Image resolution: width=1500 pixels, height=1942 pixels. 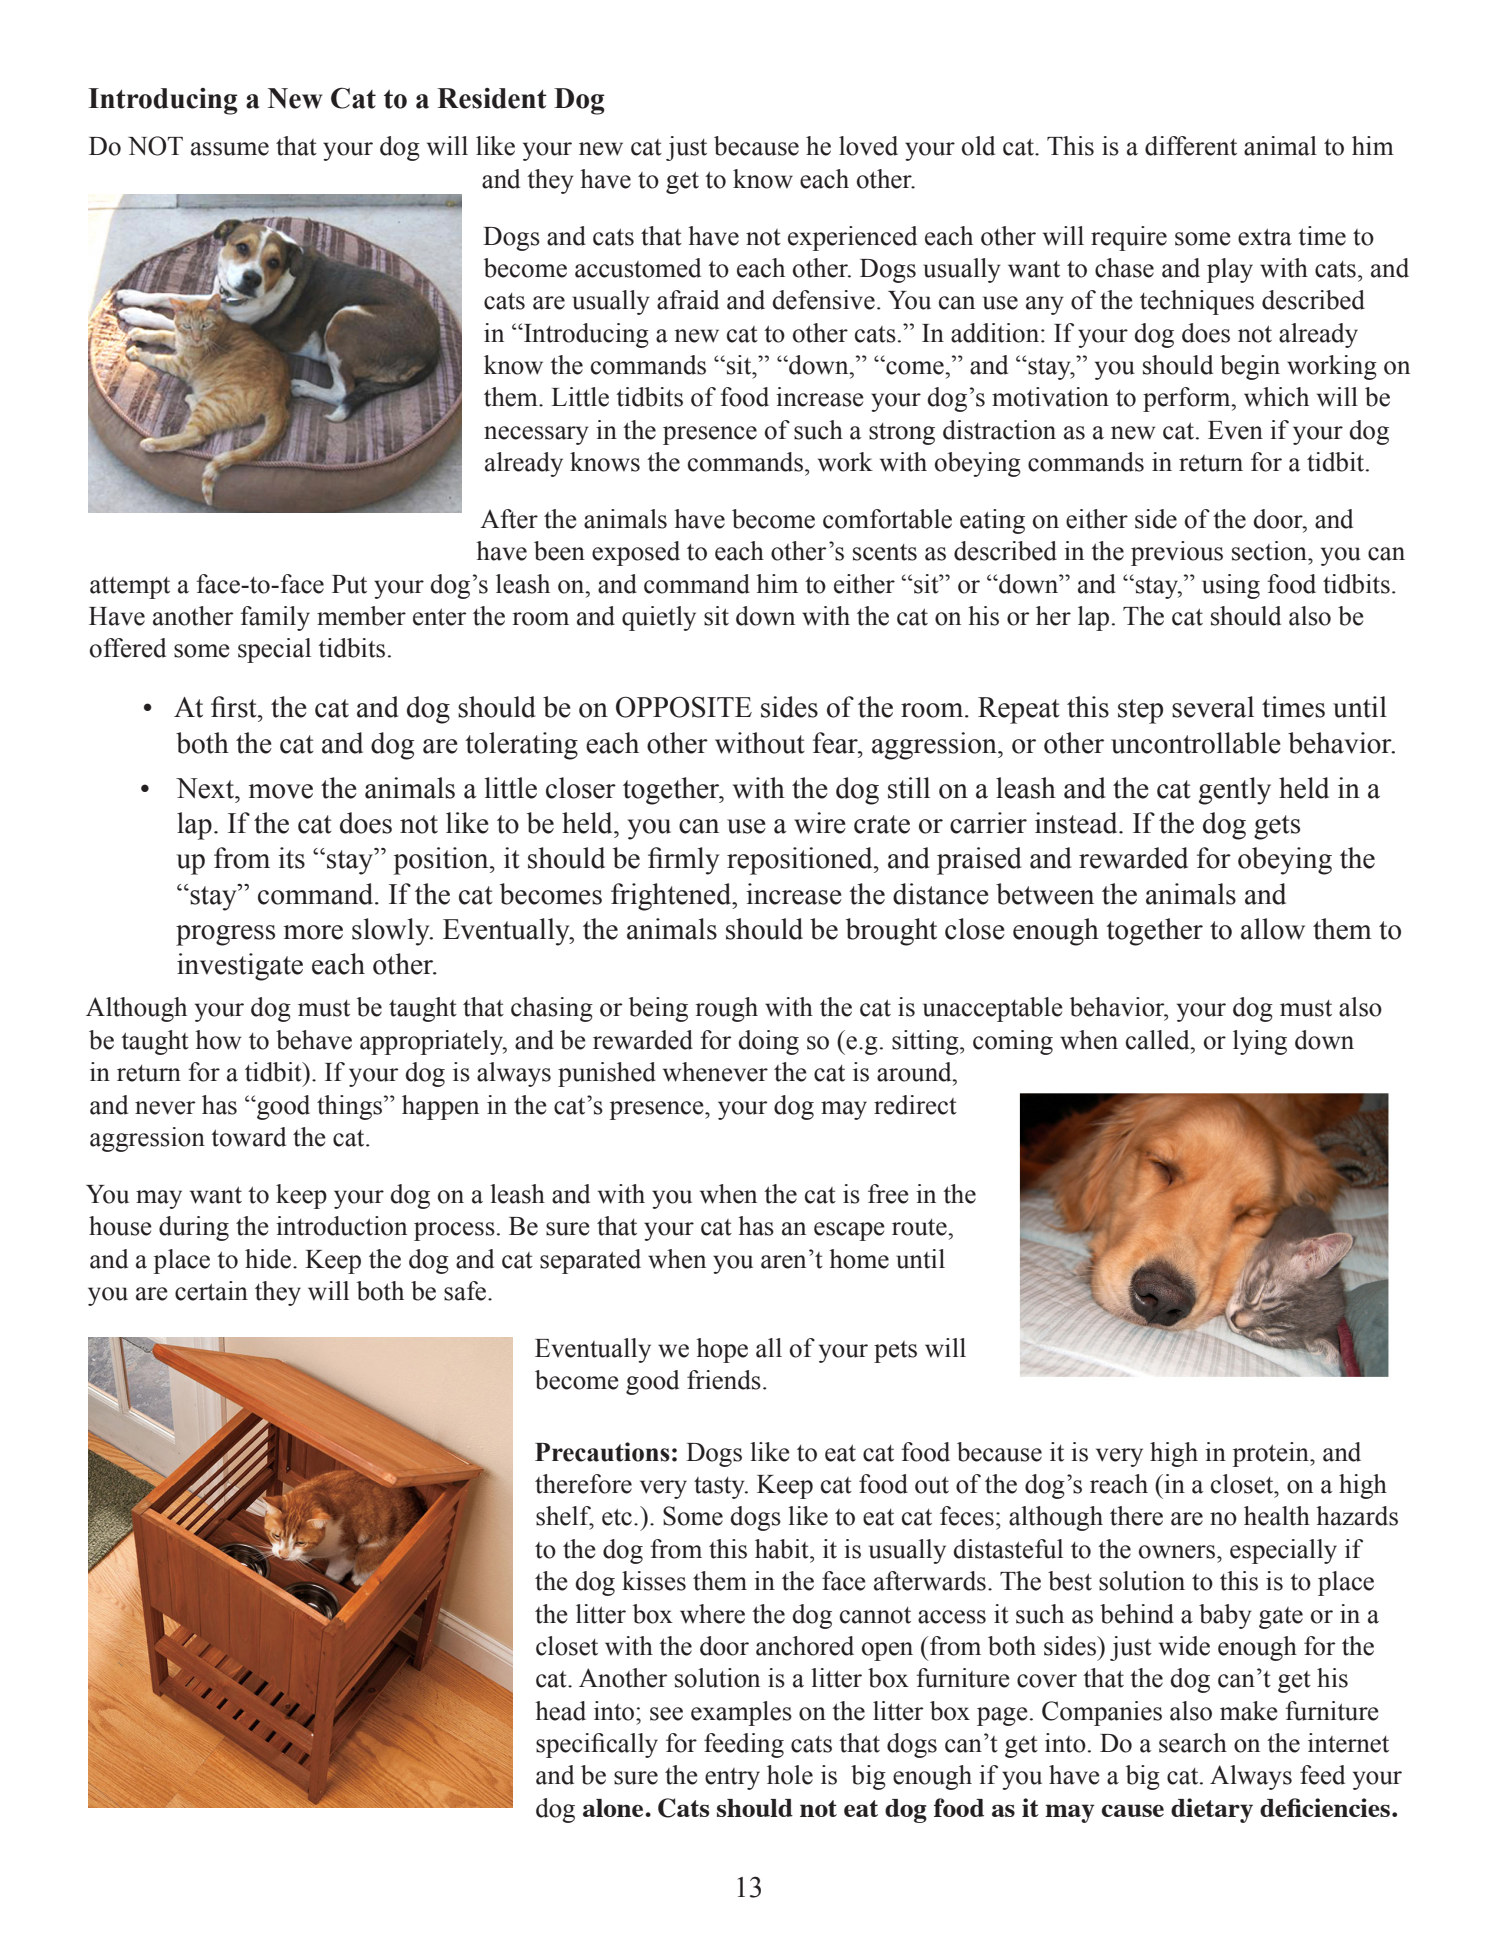 What do you see at coordinates (684, 707) in the screenshot?
I see `OPPOSITE` at bounding box center [684, 707].
